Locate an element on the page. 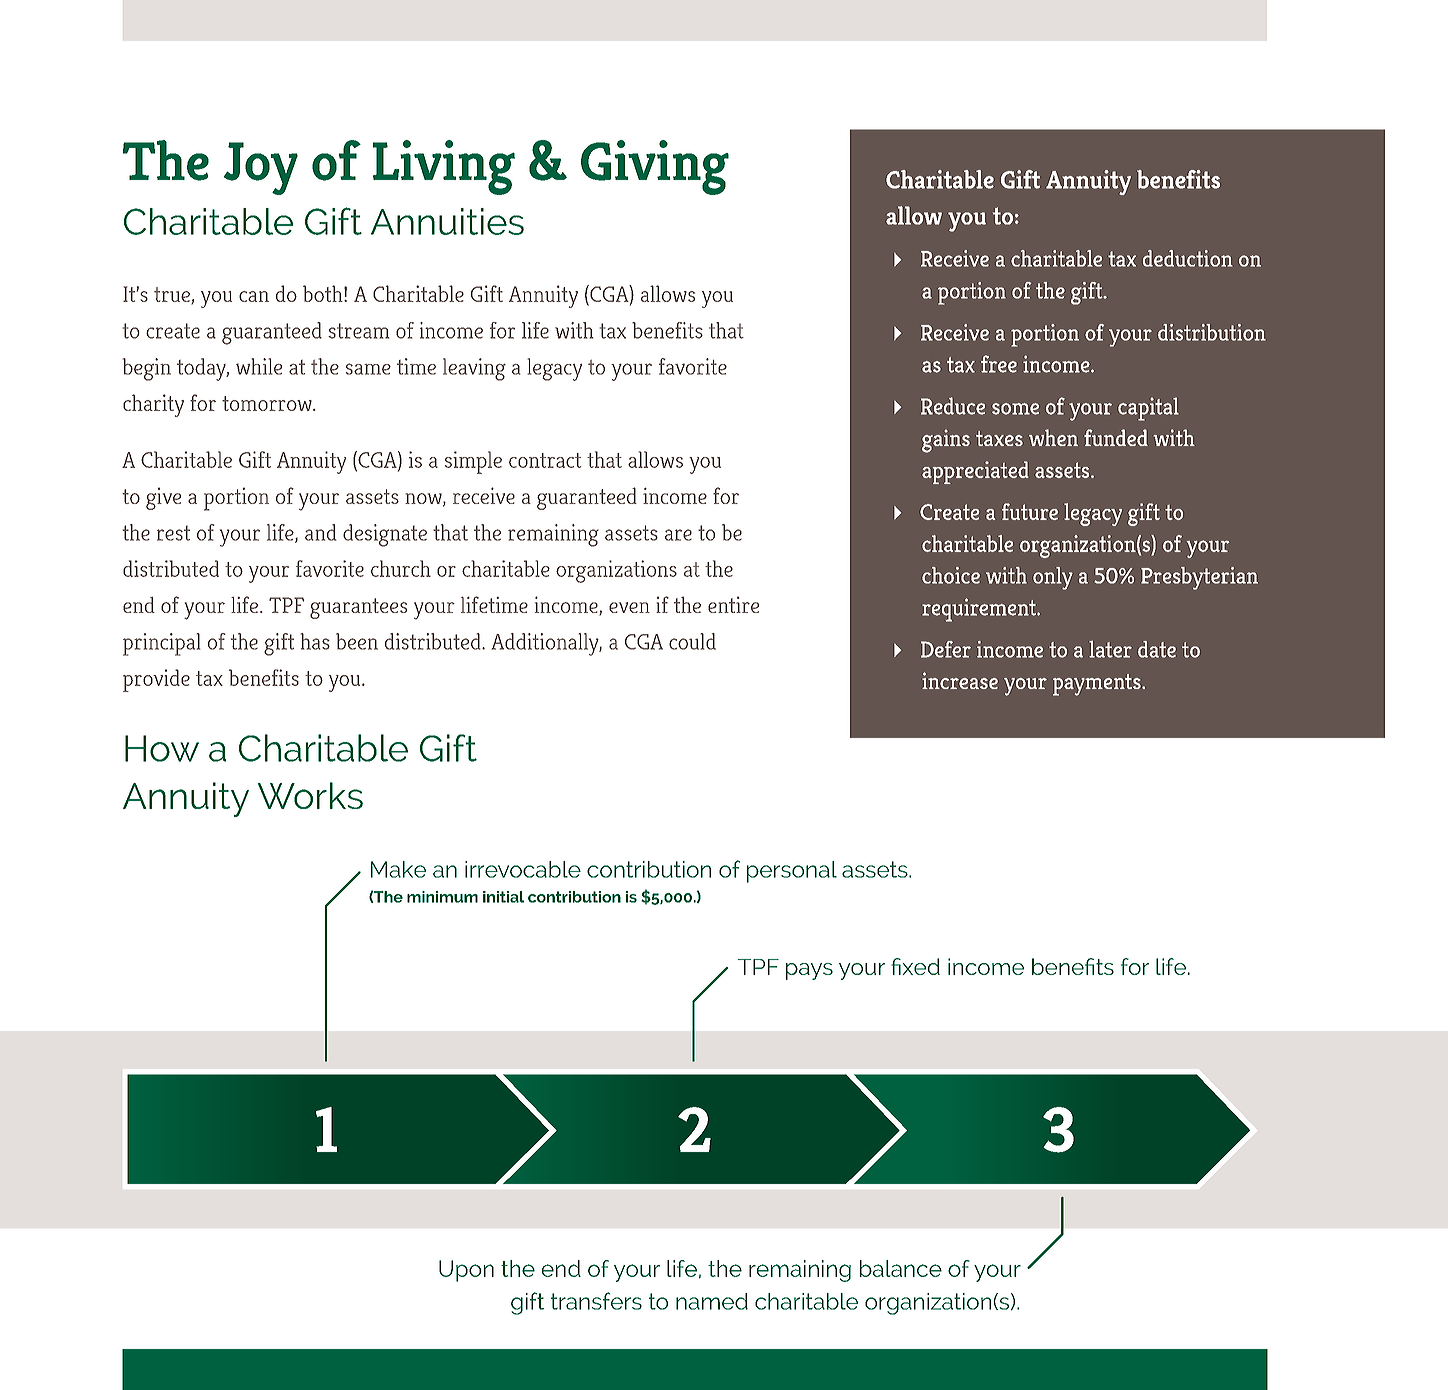 This page has height=1390, width=1448. and is located at coordinates (321, 532).
